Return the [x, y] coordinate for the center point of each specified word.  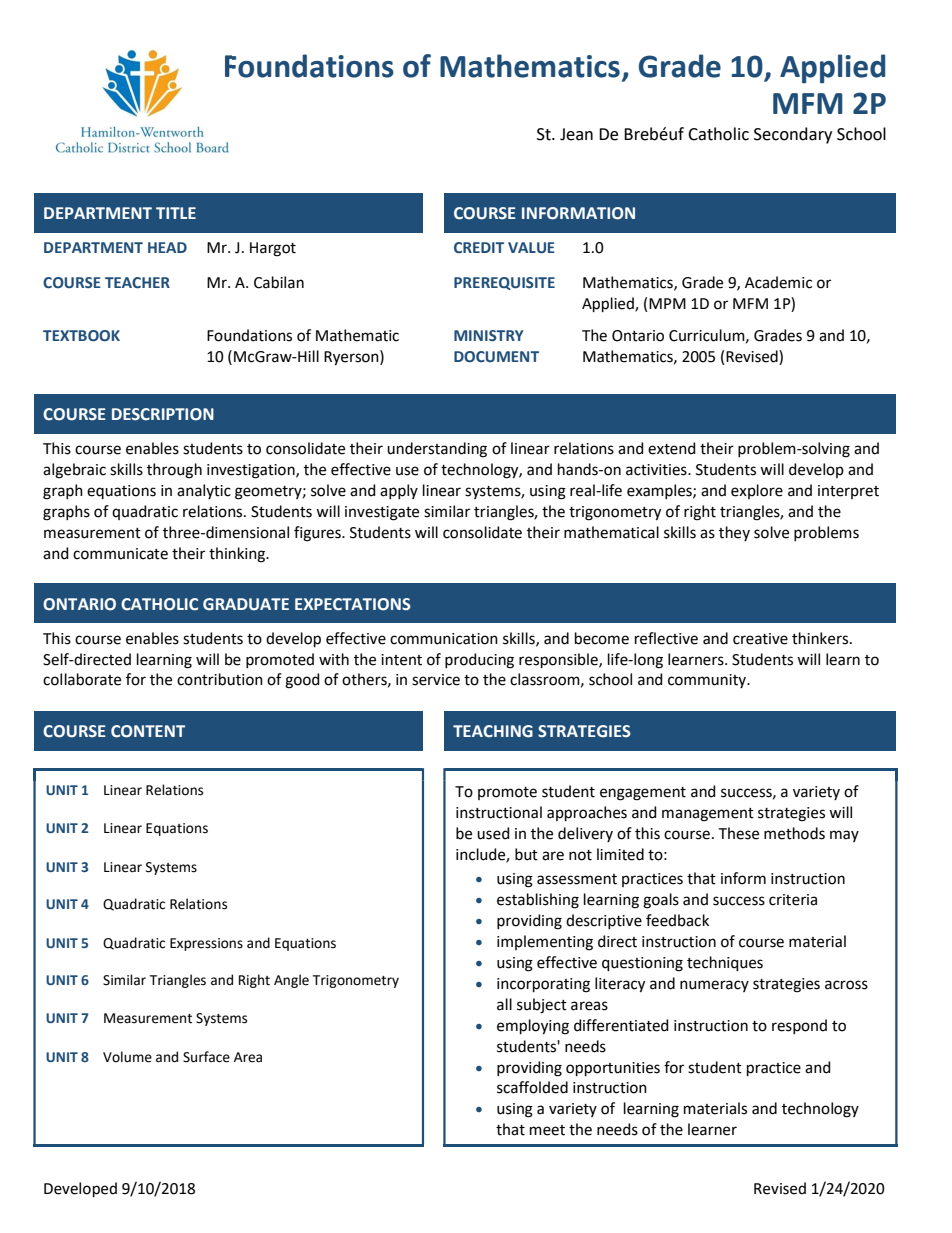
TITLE [176, 213]
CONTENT [148, 731]
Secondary [793, 135]
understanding [437, 450]
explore [757, 491]
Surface [206, 1057]
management [708, 815]
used [493, 833]
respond [799, 1026]
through [174, 471]
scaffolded [532, 1087]
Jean [576, 134]
